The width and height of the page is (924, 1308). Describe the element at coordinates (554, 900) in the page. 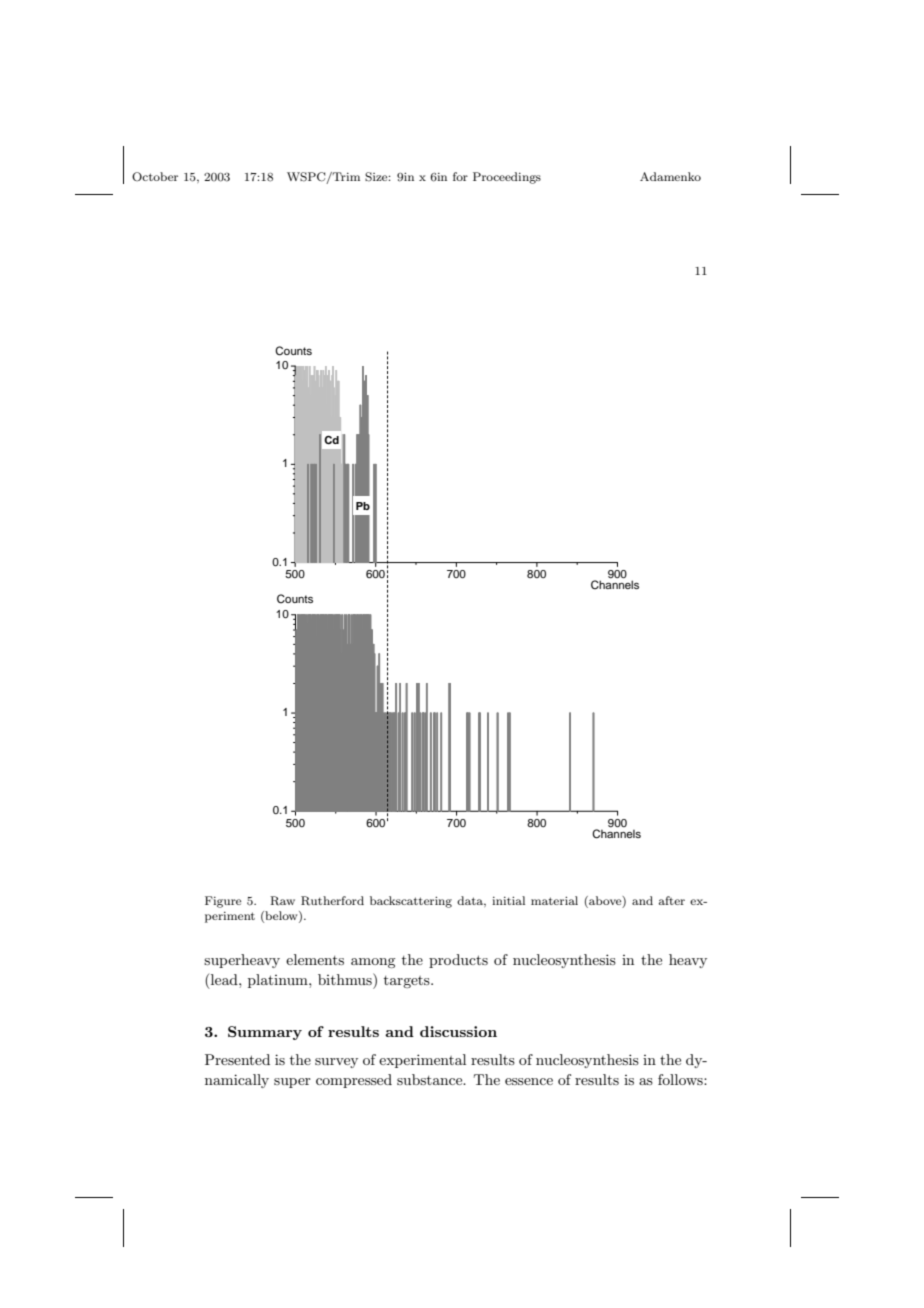

I see `material` at that location.
